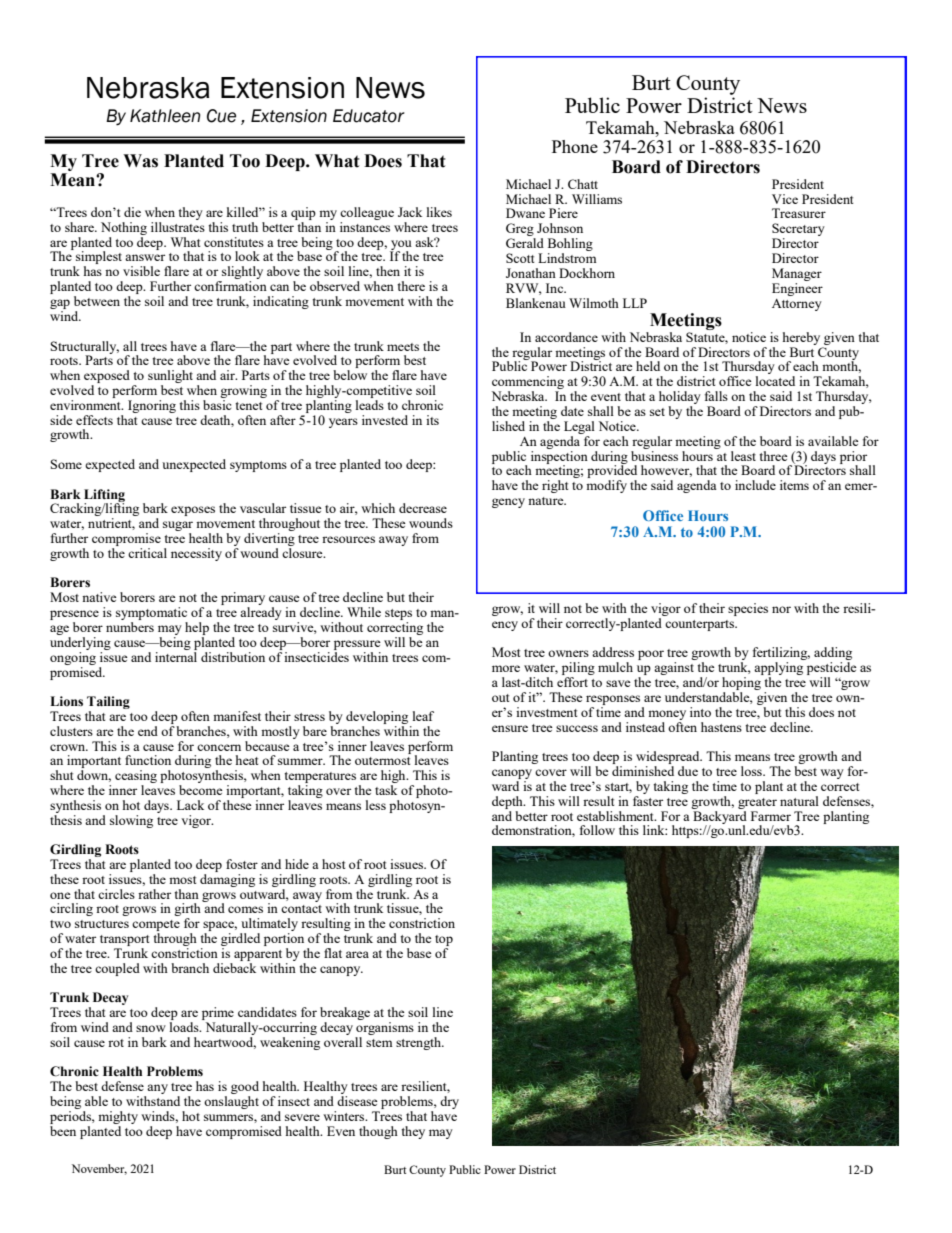  I want to click on Vice, so click(785, 199).
